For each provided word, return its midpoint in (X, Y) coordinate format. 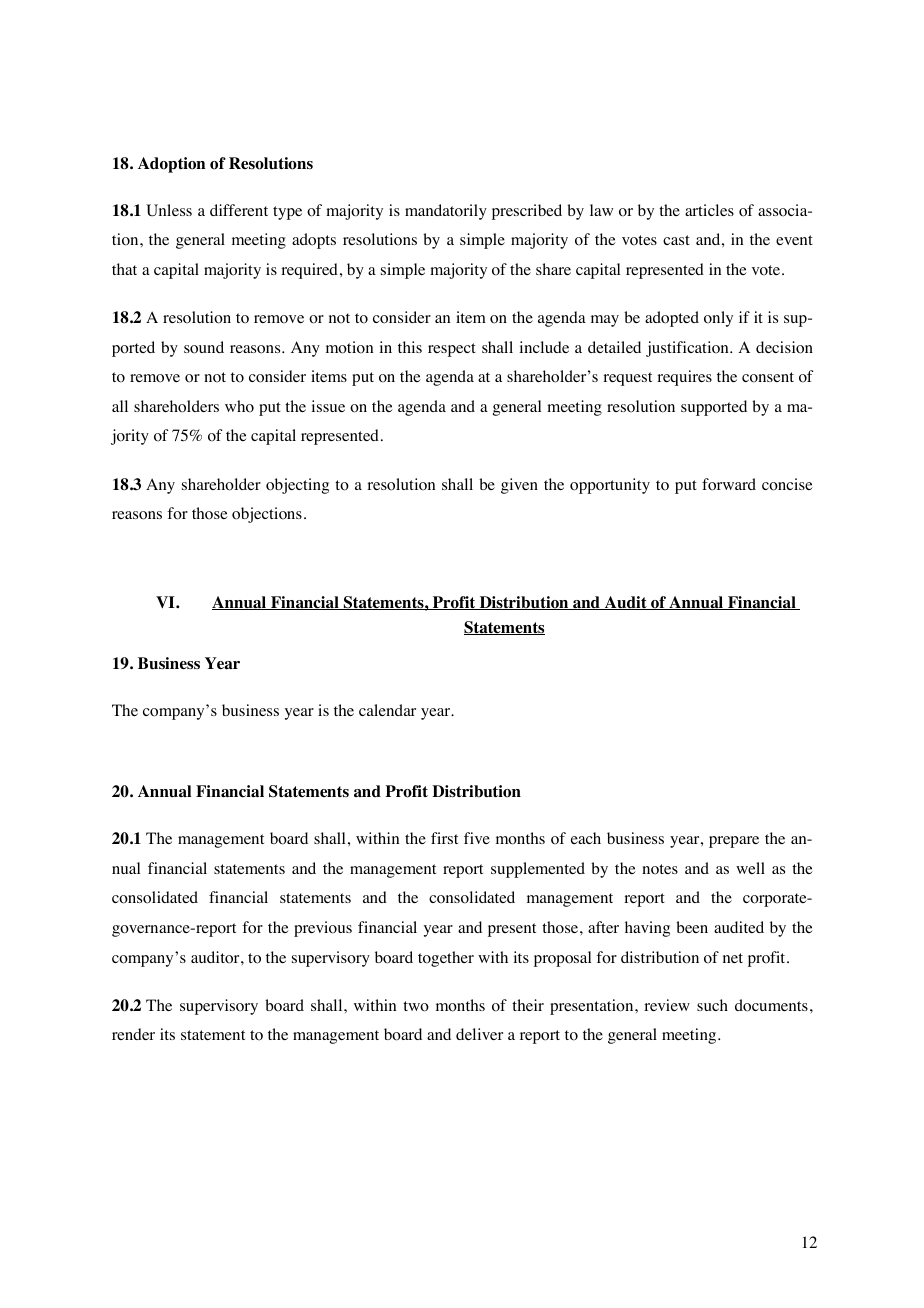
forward (729, 484)
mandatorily (446, 212)
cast (676, 240)
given (519, 486)
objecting (297, 486)
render (133, 1034)
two (416, 1006)
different (239, 210)
